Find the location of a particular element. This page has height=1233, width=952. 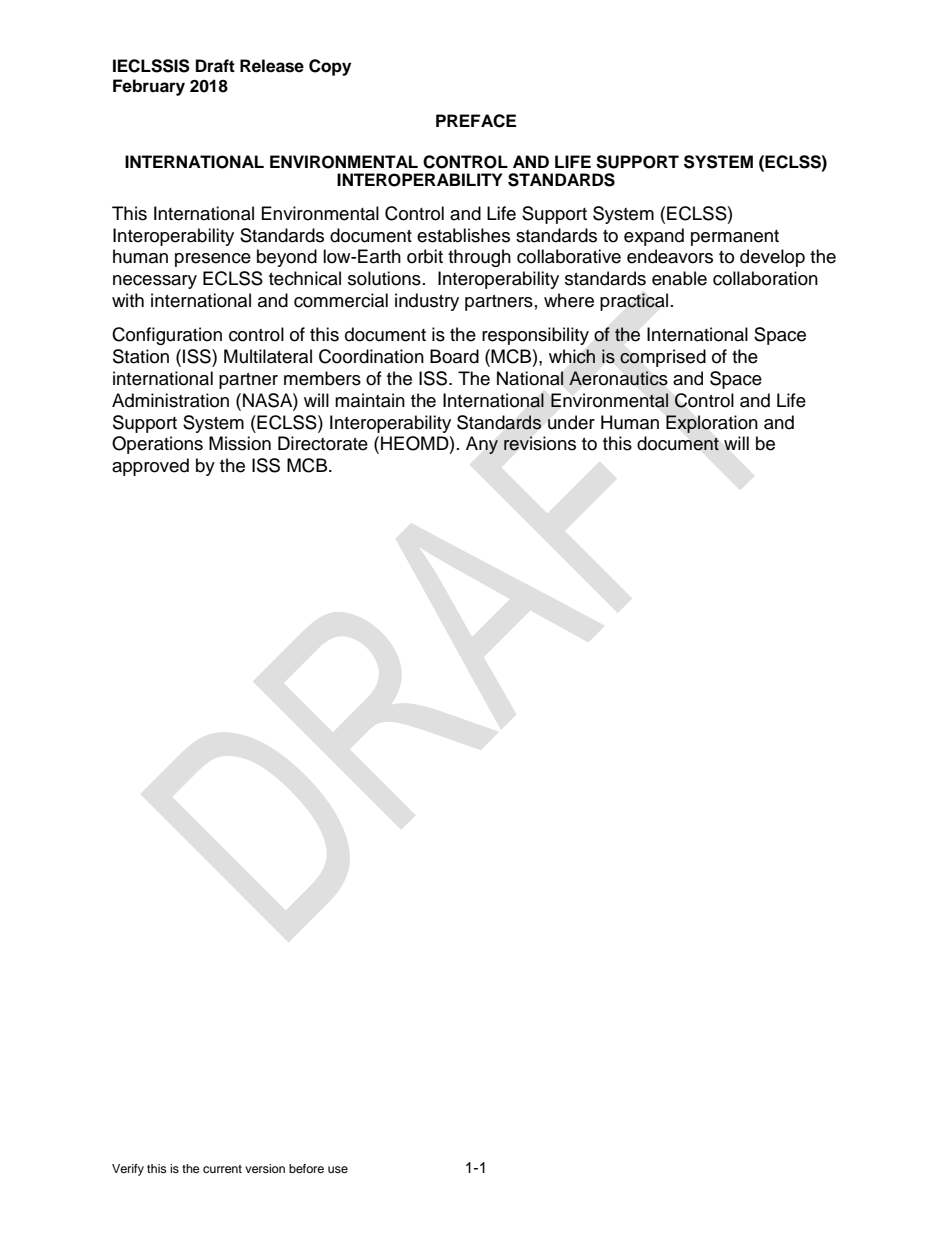

expand is located at coordinates (654, 237).
